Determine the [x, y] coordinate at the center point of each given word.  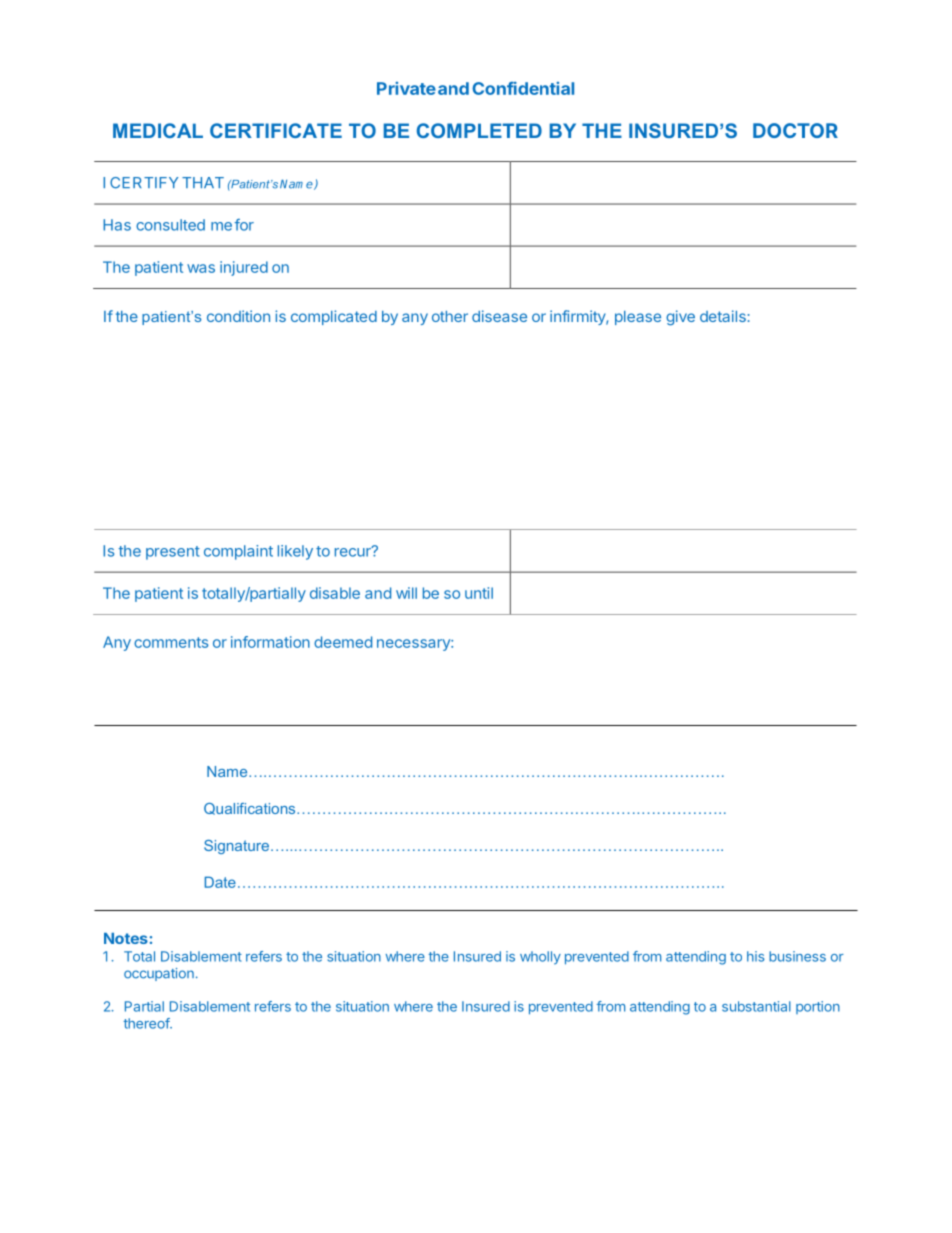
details [723, 316]
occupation [159, 974]
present [173, 553]
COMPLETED [479, 130]
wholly [540, 958]
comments [171, 642]
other [450, 316]
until [479, 593]
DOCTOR [795, 130]
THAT [203, 182]
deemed [343, 642]
